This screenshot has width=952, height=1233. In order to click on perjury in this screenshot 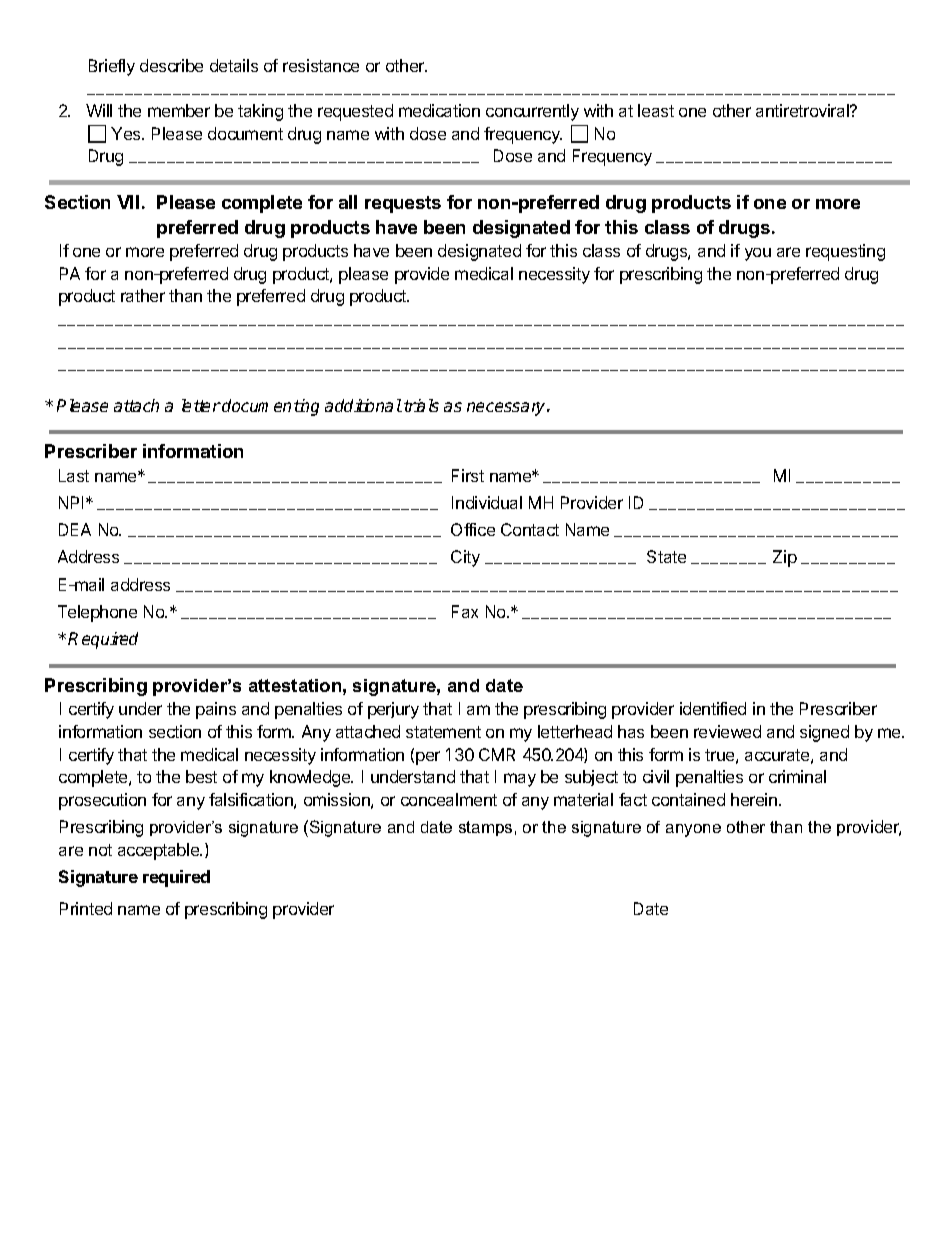, I will do `click(393, 710)`.
